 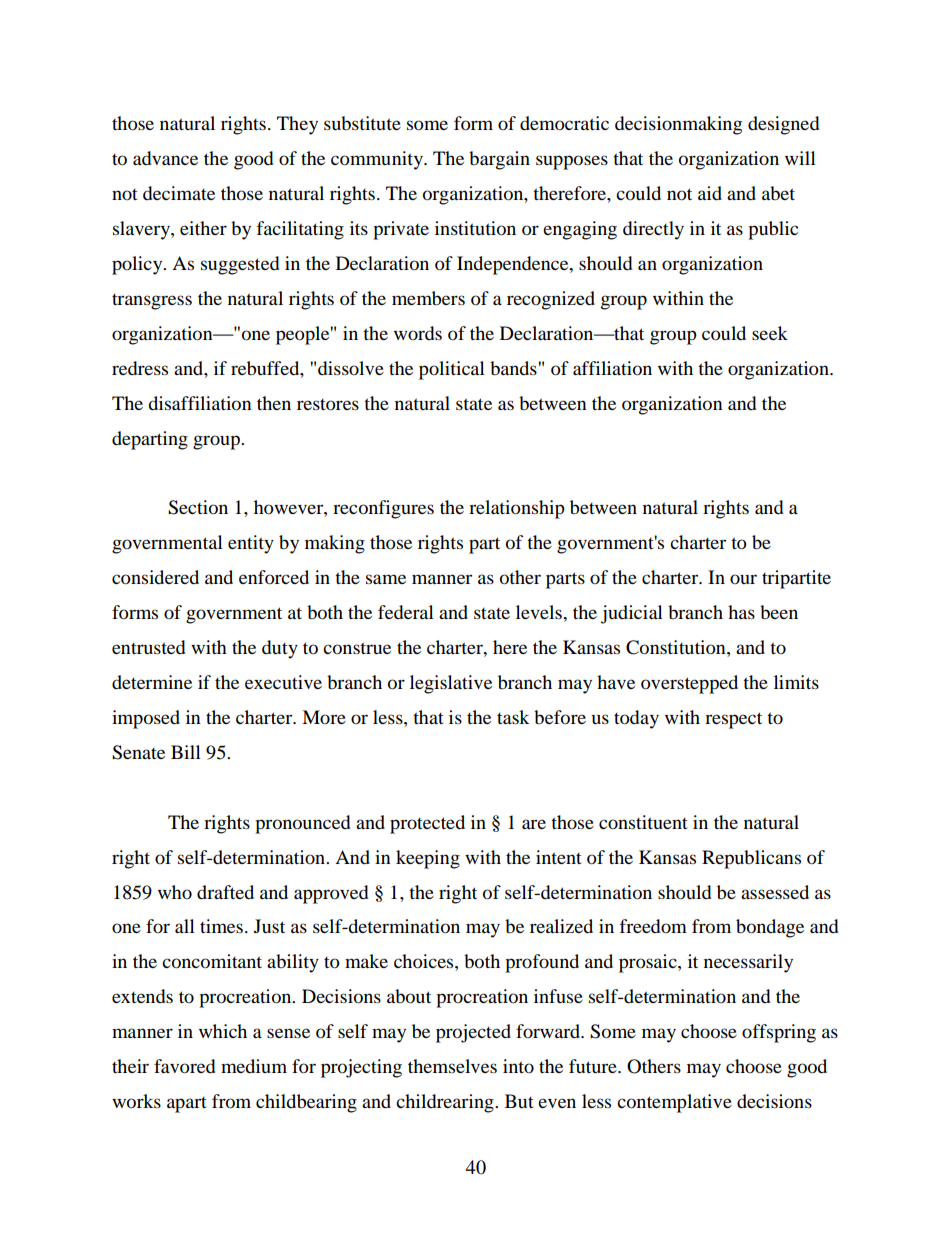 What do you see at coordinates (165, 158) in the screenshot?
I see `advance` at bounding box center [165, 158].
